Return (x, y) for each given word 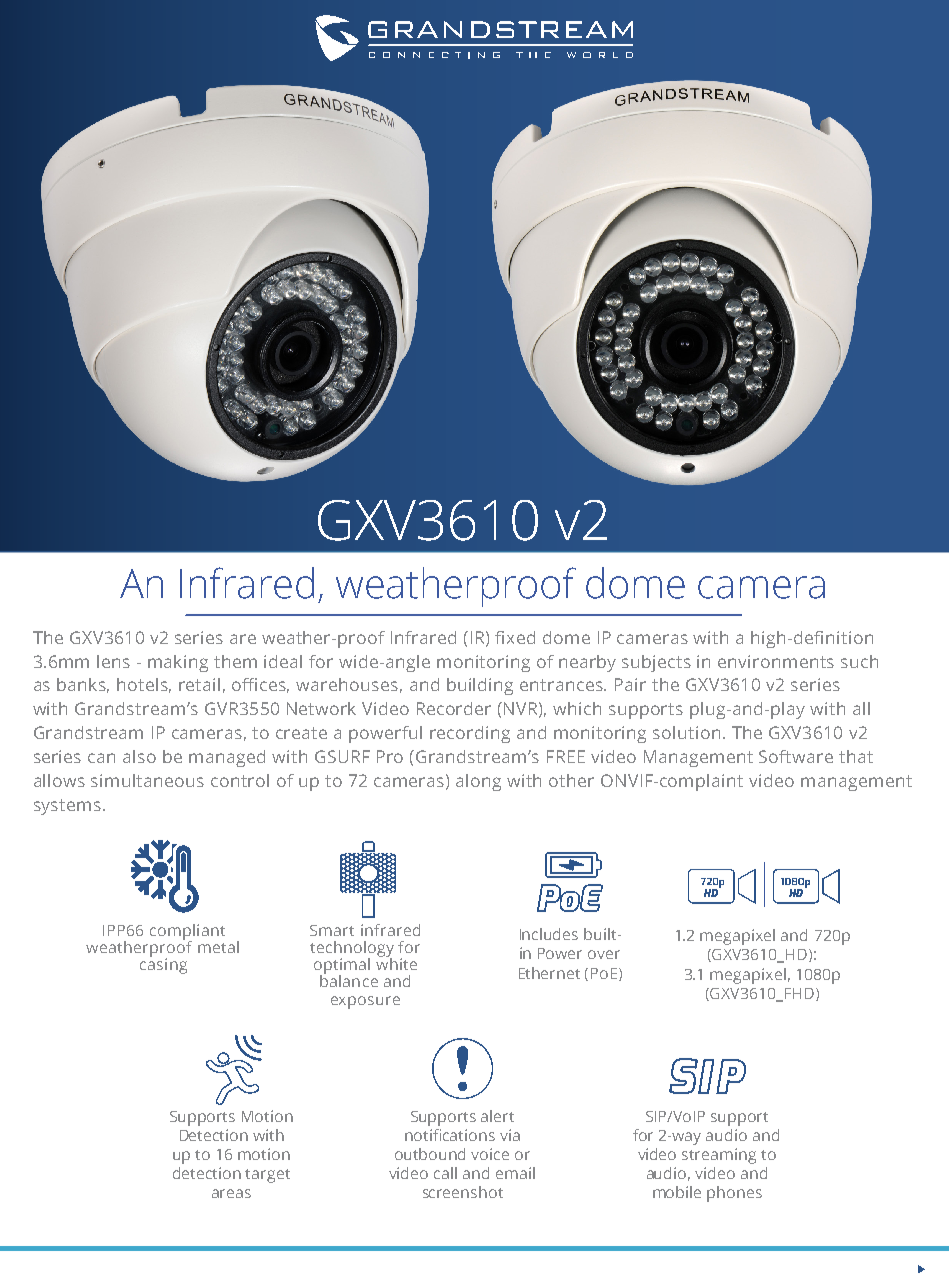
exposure (365, 1002)
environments (776, 661)
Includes (549, 934)
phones (734, 1194)
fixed (515, 637)
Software (796, 756)
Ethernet (549, 973)
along (478, 782)
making (178, 663)
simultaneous (147, 780)
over (604, 954)
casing (163, 965)
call (445, 1173)
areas (231, 1193)
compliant (187, 933)
